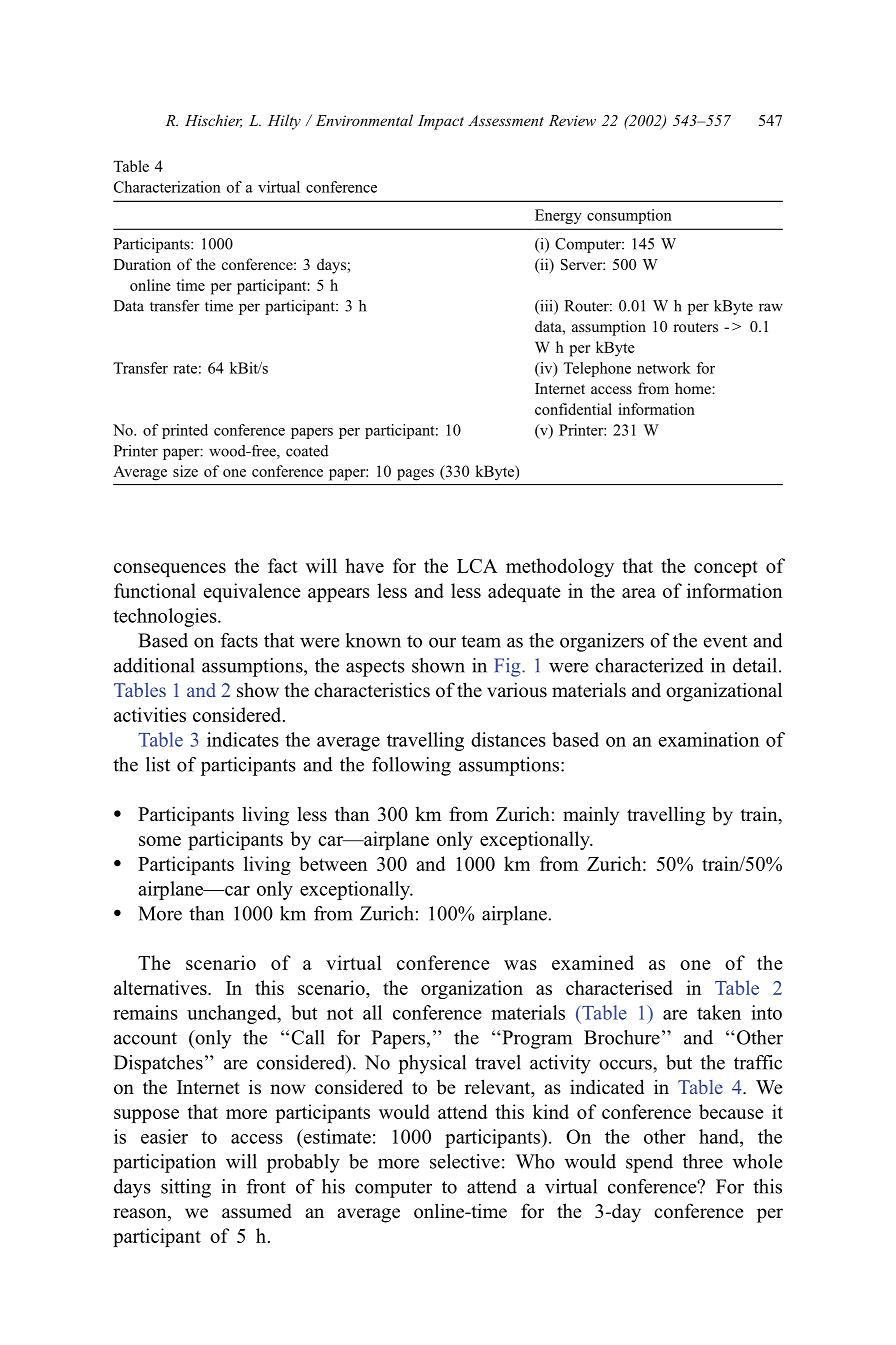  Describe the element at coordinates (185, 431) in the screenshot. I see `printed` at that location.
